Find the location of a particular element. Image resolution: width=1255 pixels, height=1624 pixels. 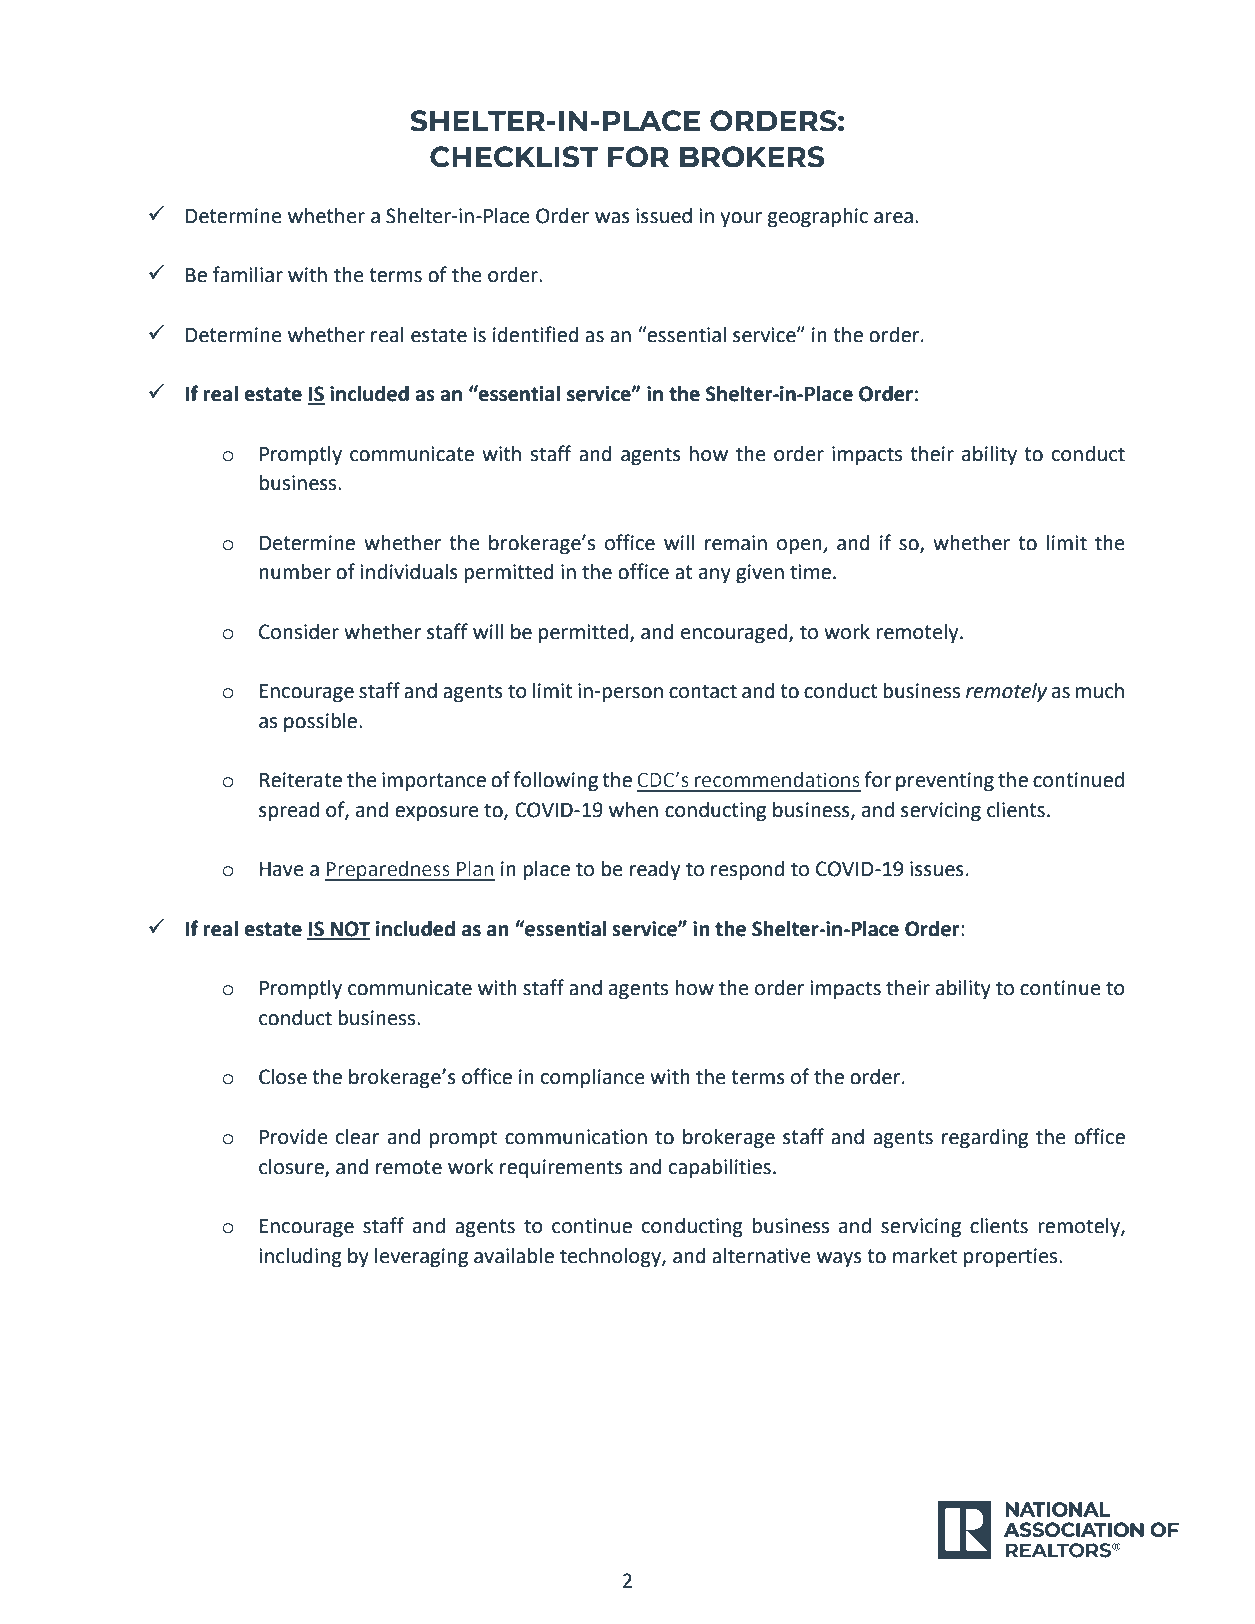

compliance is located at coordinates (593, 1079).
